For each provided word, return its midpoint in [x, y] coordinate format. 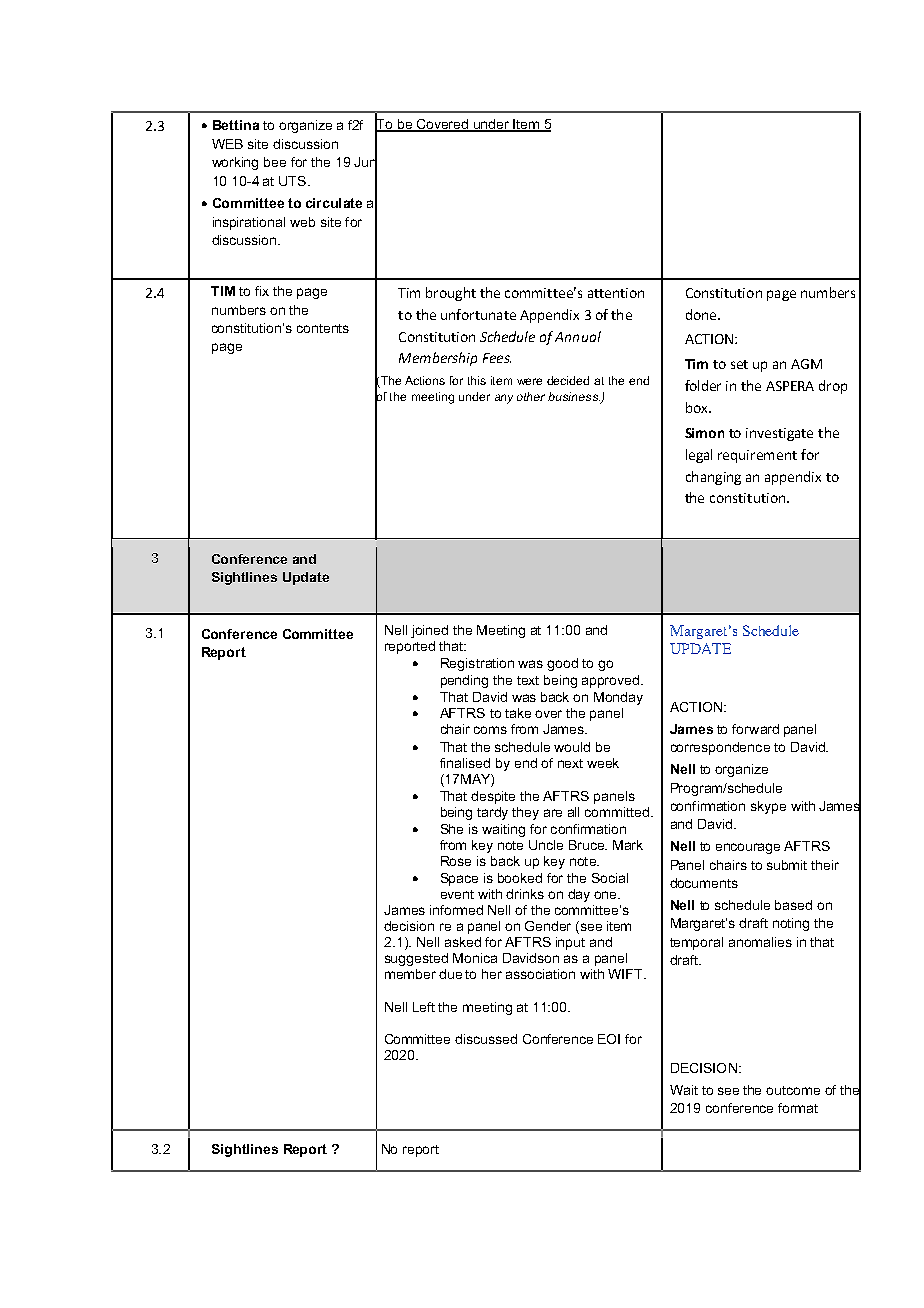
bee [275, 162]
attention [616, 293]
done [702, 314]
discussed [486, 1039]
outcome [793, 1090]
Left [424, 1007]
